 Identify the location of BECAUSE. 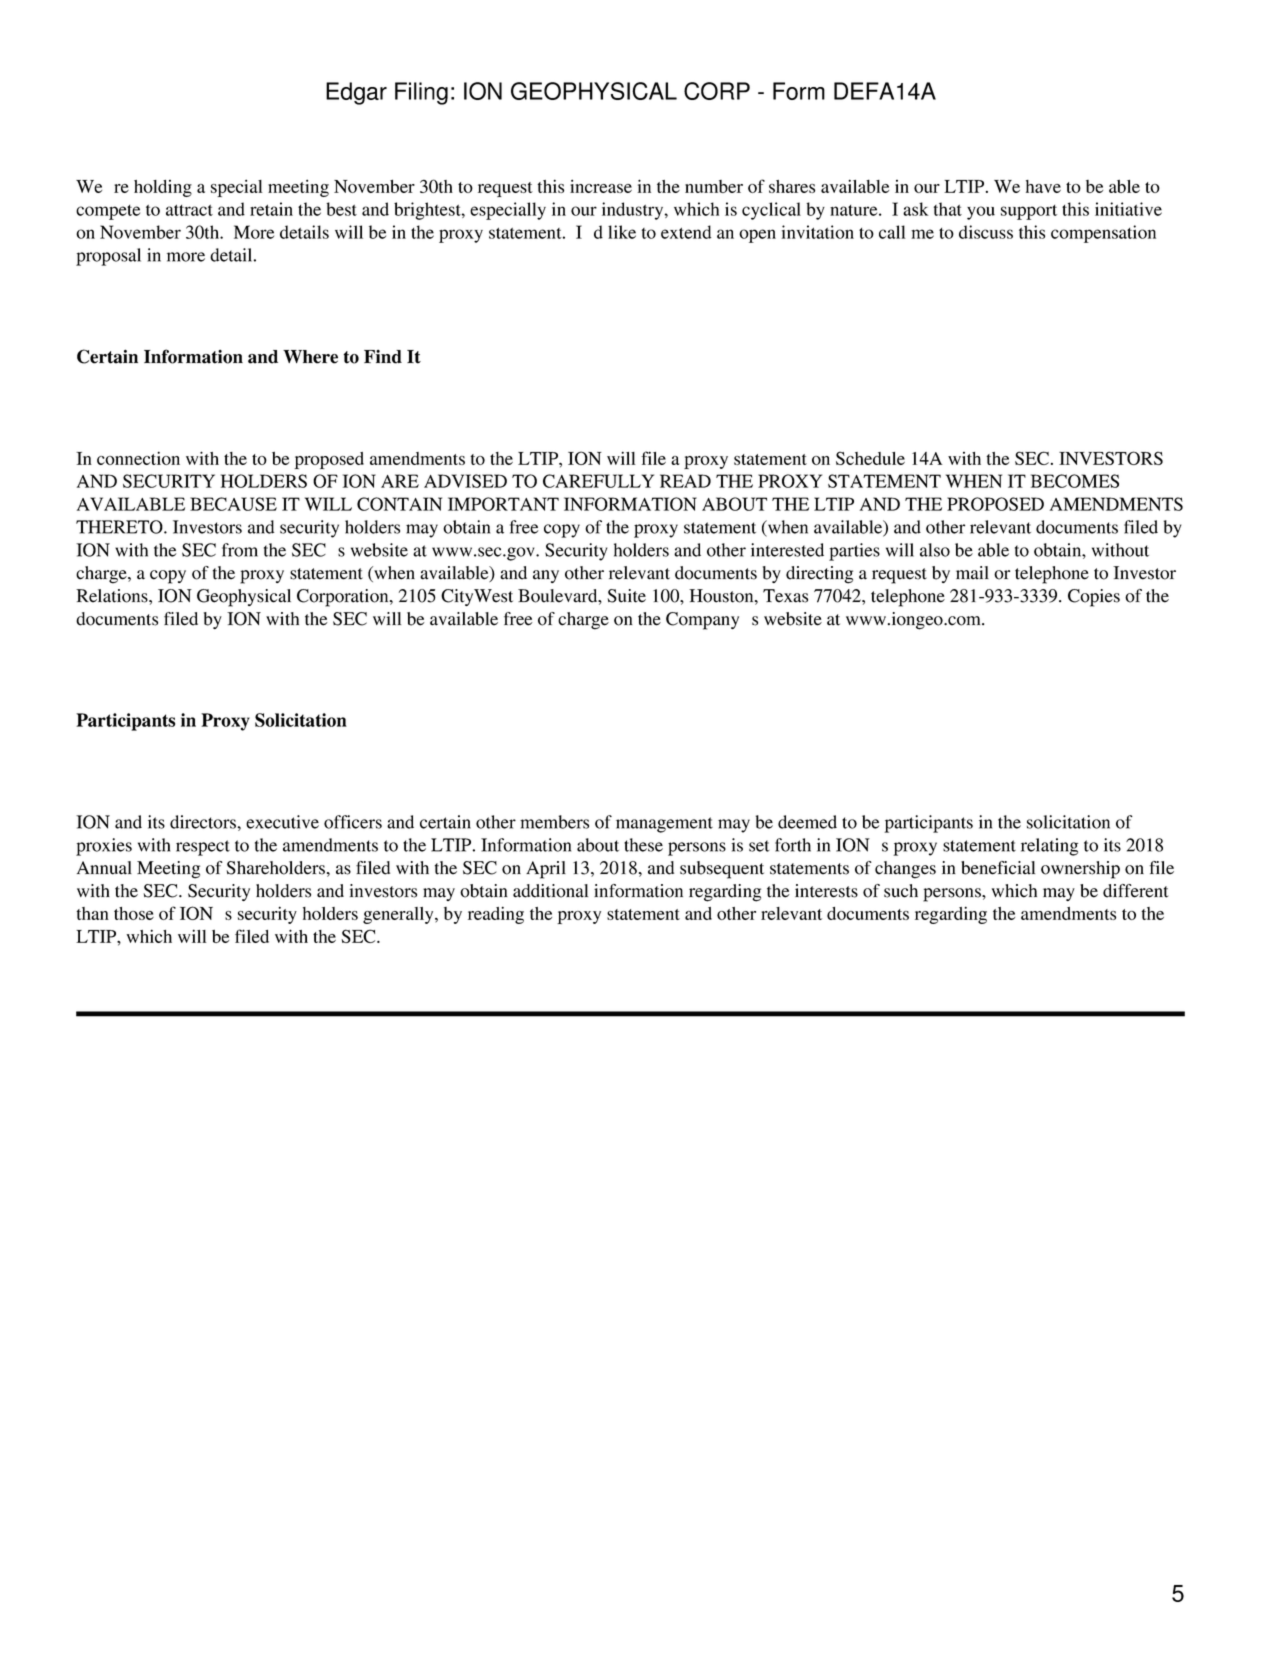
(233, 504).
